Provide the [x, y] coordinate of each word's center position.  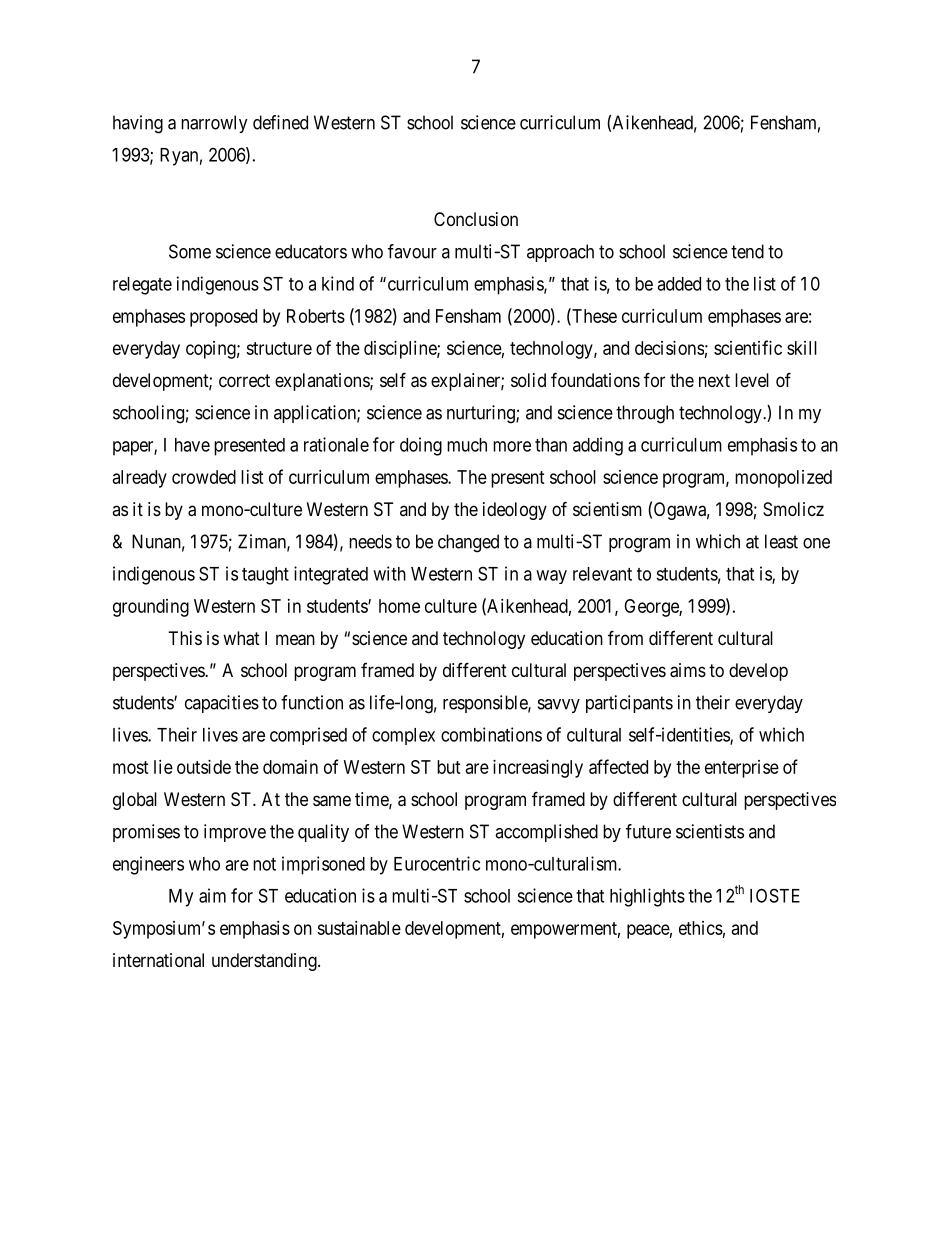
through [645, 414]
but [449, 767]
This [185, 638]
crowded [204, 477]
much [467, 445]
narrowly [214, 124]
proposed [223, 318]
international [158, 960]
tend [747, 251]
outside [204, 767]
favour [412, 251]
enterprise [742, 769]
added [679, 284]
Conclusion [476, 219]
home [399, 606]
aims [688, 670]
